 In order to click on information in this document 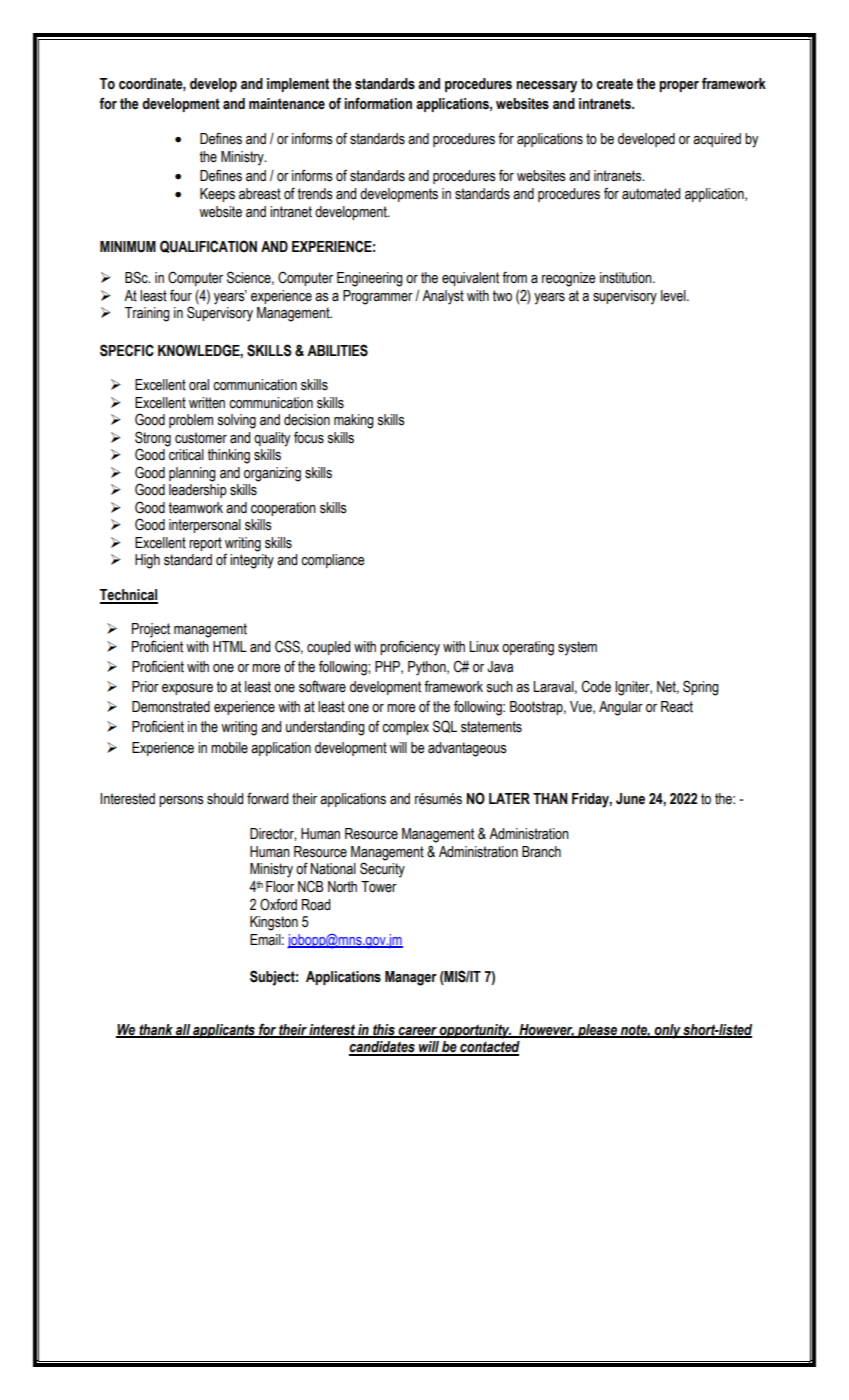, I will do `click(378, 103)`.
